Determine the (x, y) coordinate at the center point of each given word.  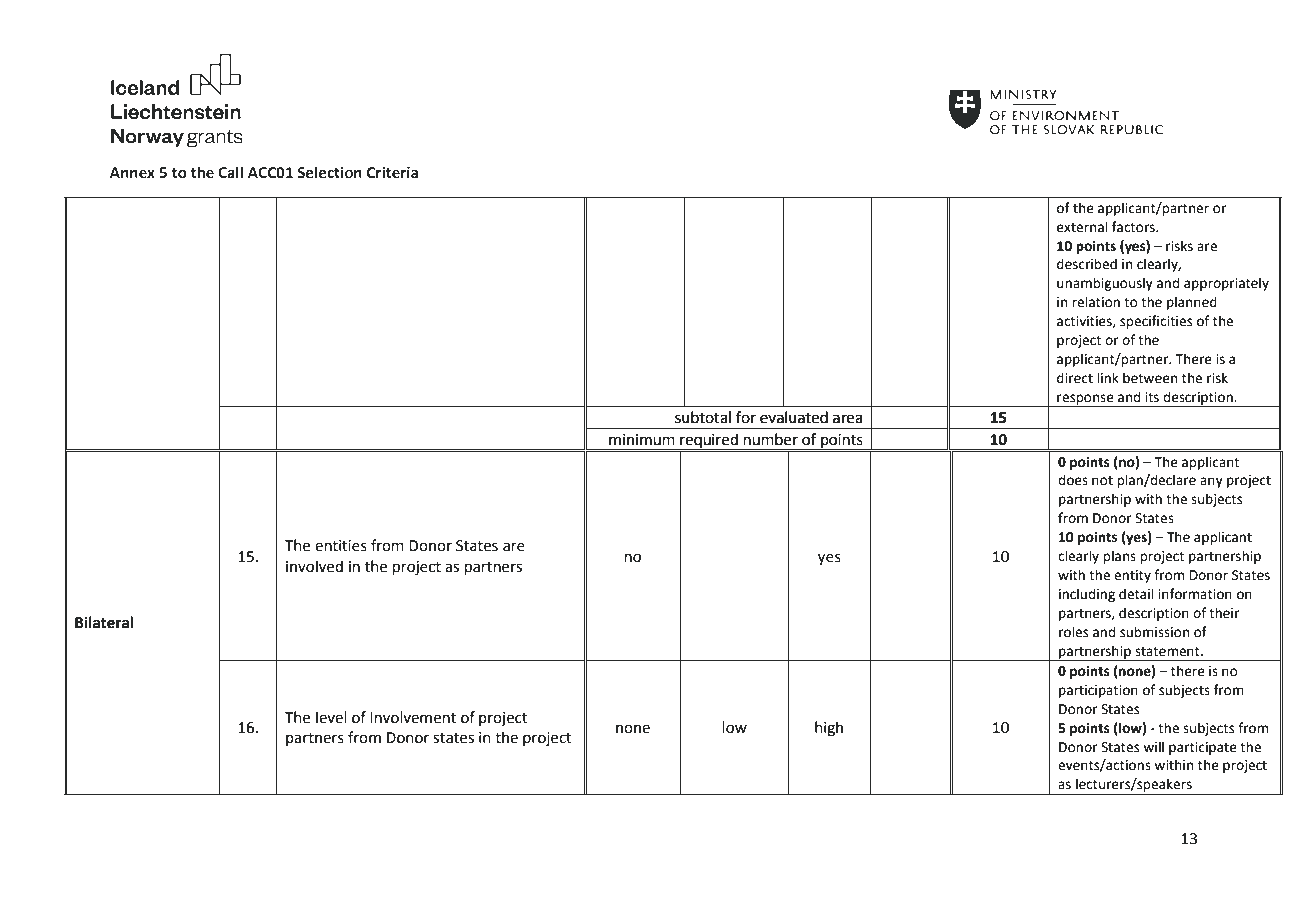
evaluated (794, 417)
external (1082, 227)
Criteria (392, 173)
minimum (642, 440)
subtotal (703, 417)
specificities (1156, 322)
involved (314, 566)
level (331, 717)
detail (1136, 594)
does (1073, 480)
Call (230, 172)
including (1087, 595)
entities (341, 546)
